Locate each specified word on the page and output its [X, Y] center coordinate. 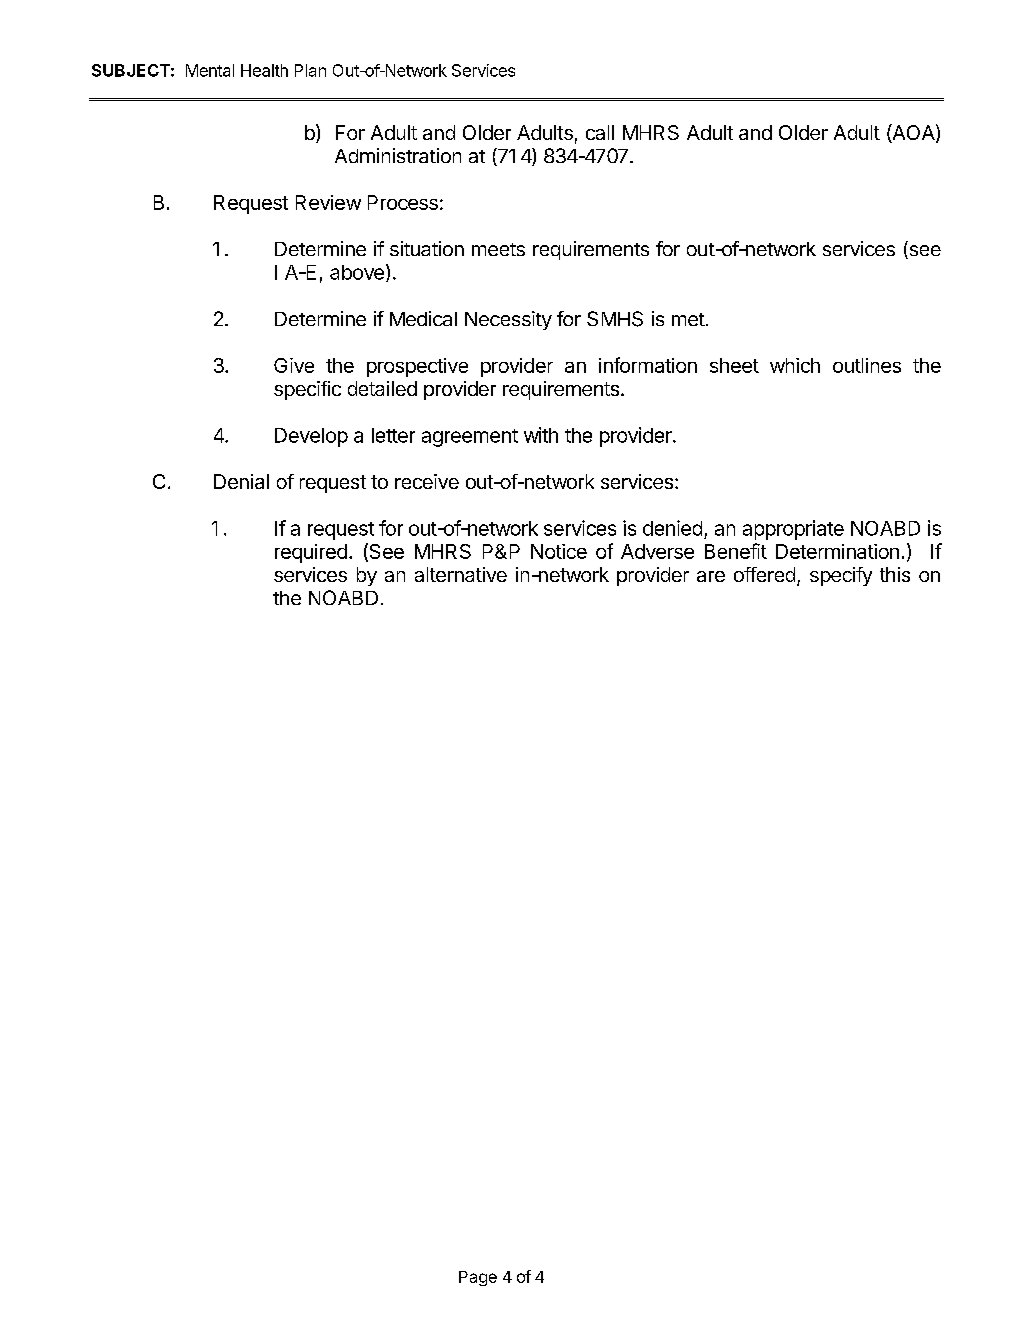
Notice [559, 551]
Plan [310, 70]
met [688, 319]
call [600, 132]
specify [841, 576]
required [311, 553]
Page [478, 1278]
